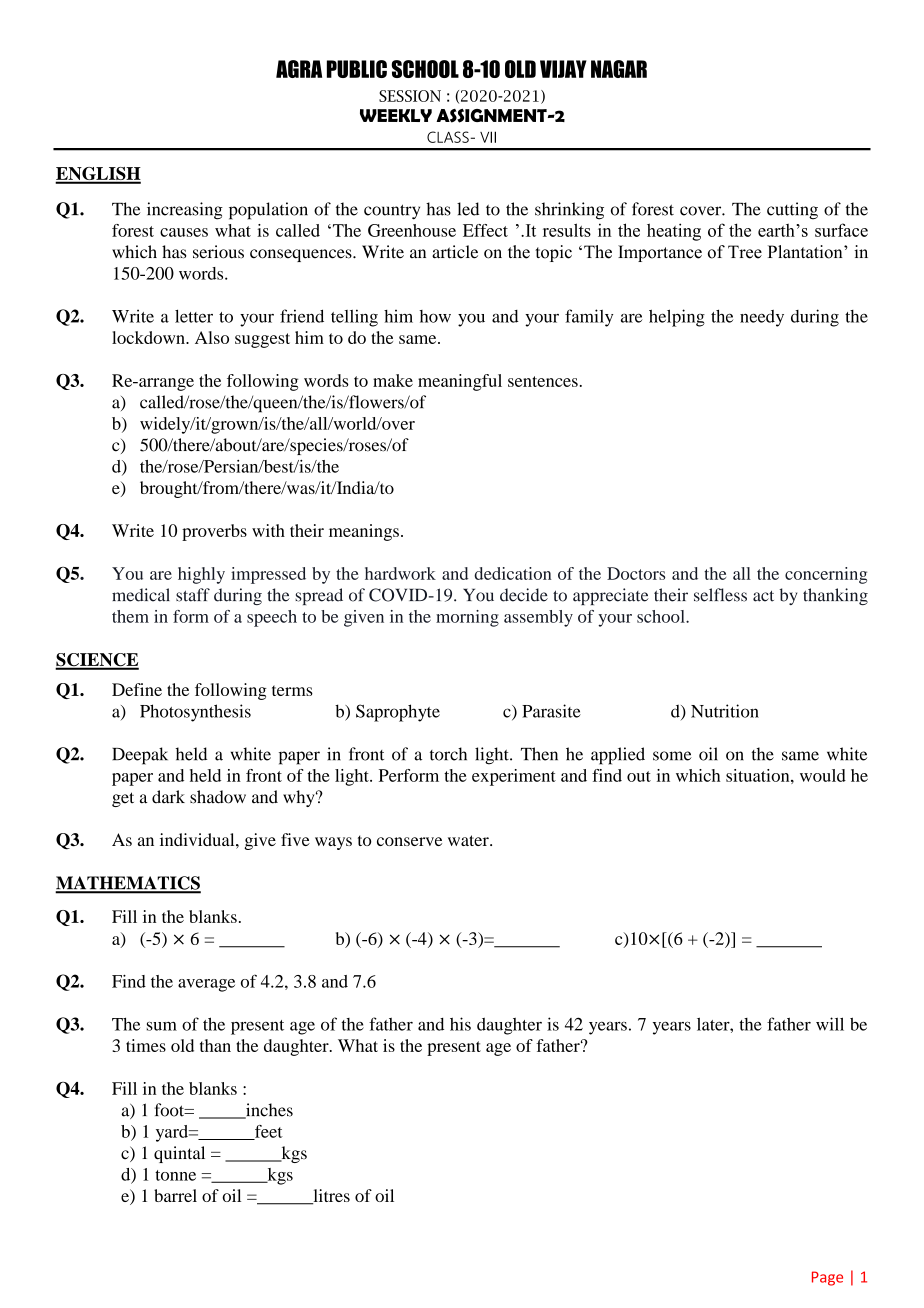  Describe the element at coordinates (175, 1195) in the document. I see `barrel` at that location.
